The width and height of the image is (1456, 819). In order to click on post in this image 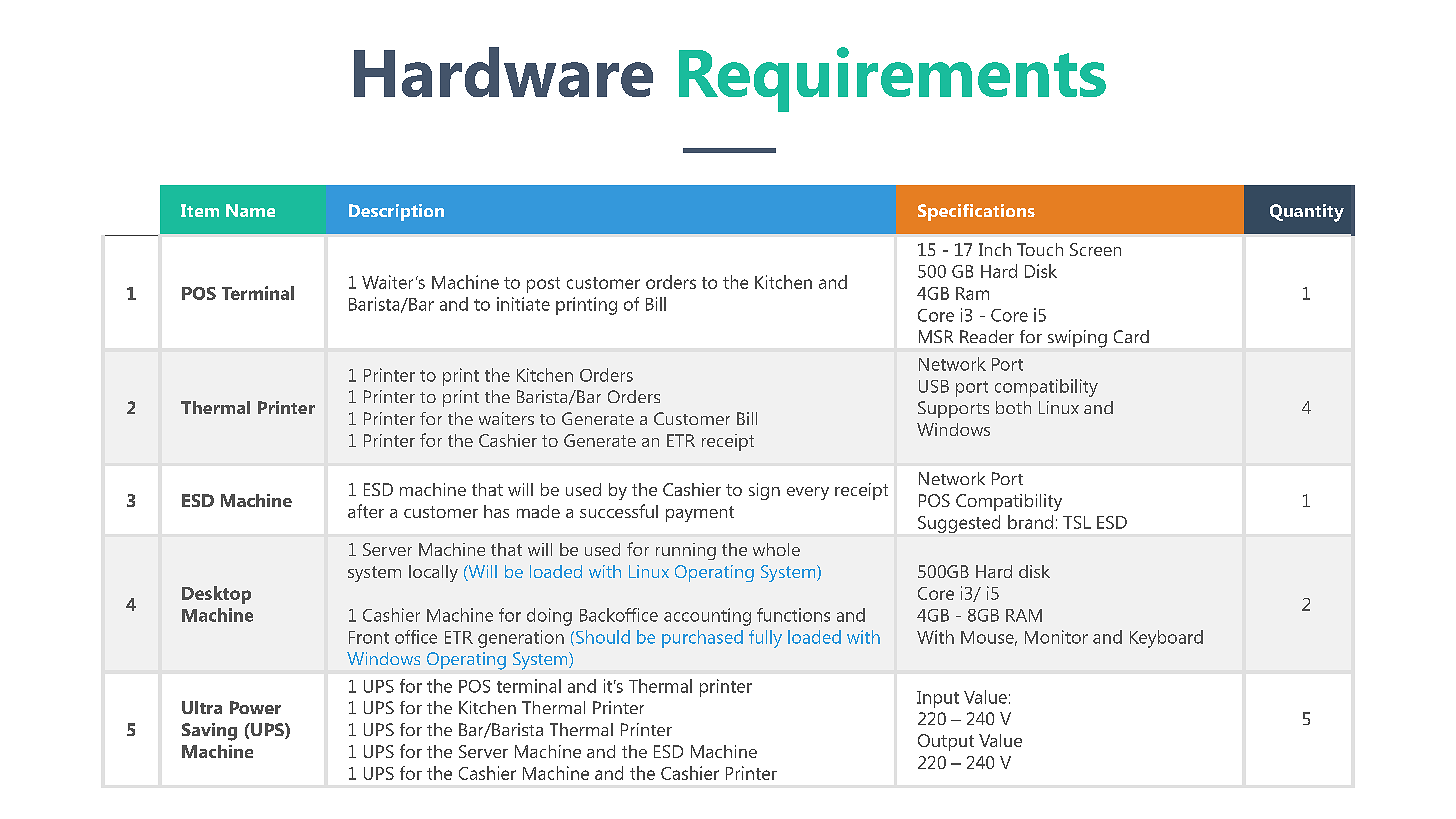, I will do `click(543, 285)`.
